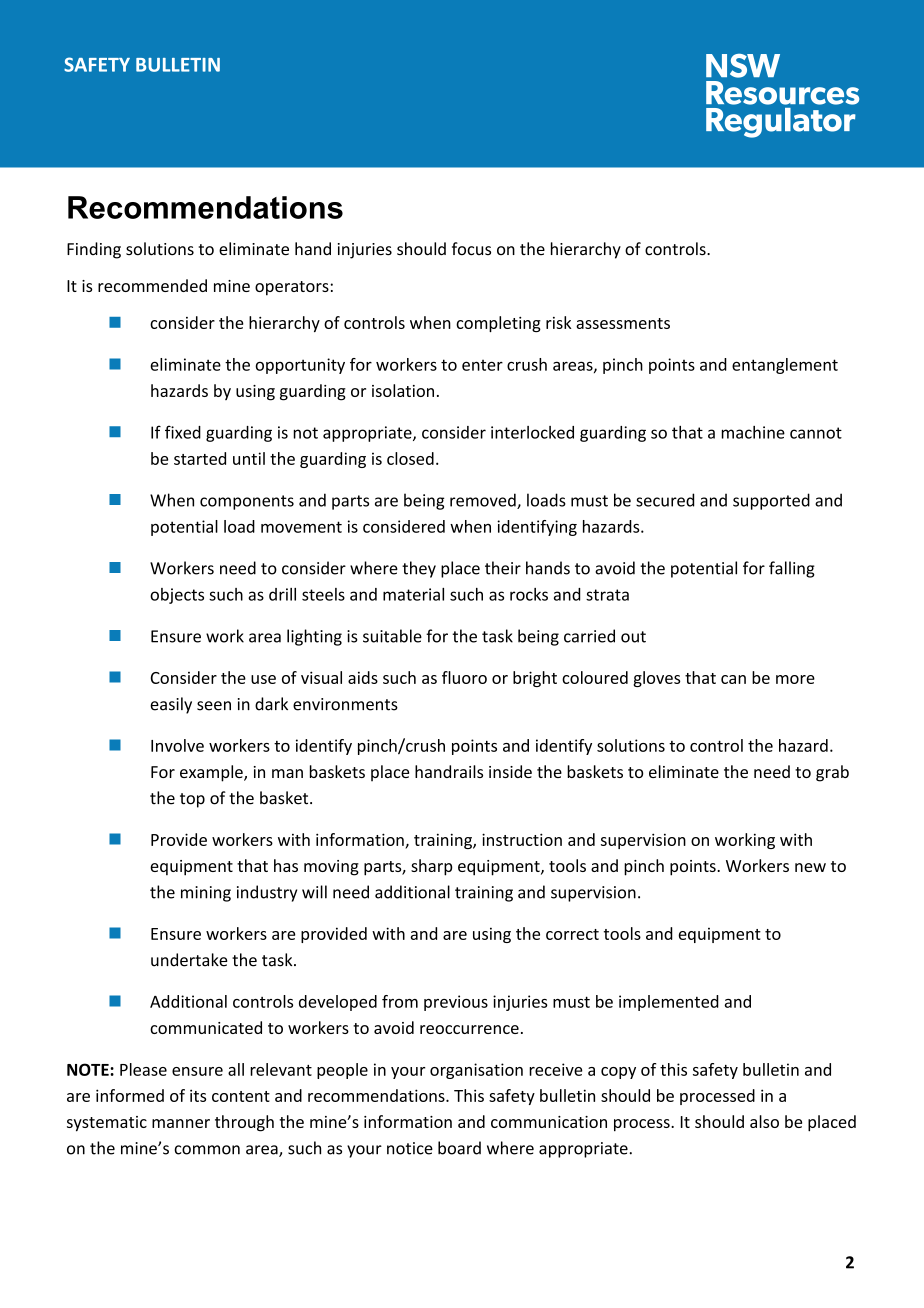 This screenshot has height=1308, width=924. I want to click on focus, so click(471, 249).
